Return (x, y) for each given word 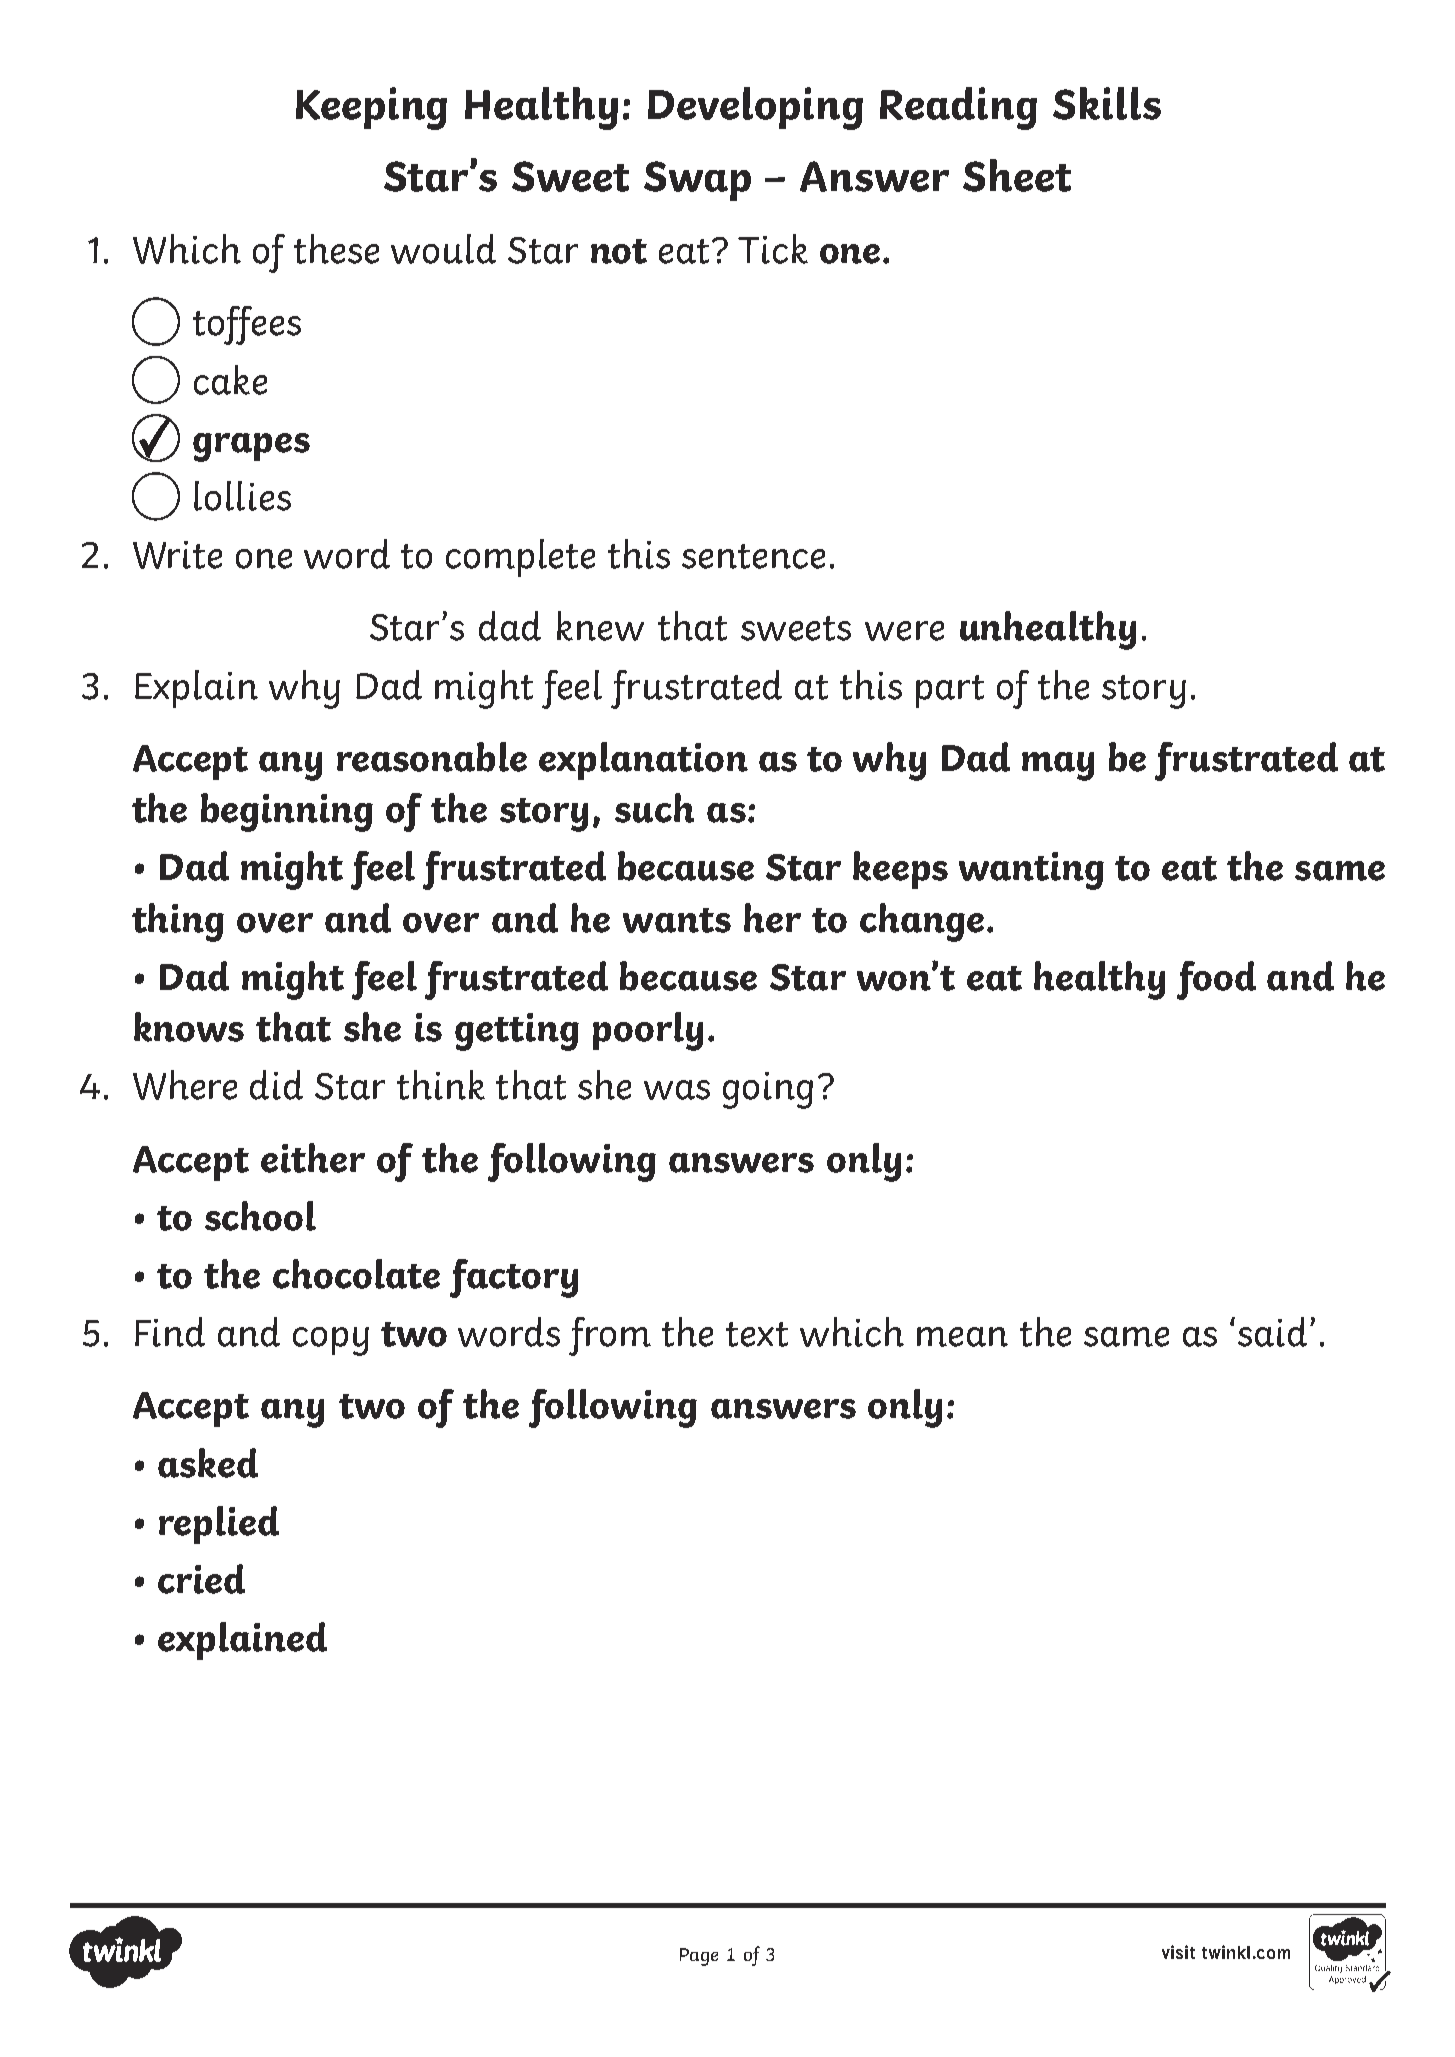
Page (699, 1957)
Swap (697, 181)
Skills (1107, 103)
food (1216, 980)
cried (201, 1579)
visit (1178, 1952)
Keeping (371, 108)
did (276, 1085)
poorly (648, 1031)
